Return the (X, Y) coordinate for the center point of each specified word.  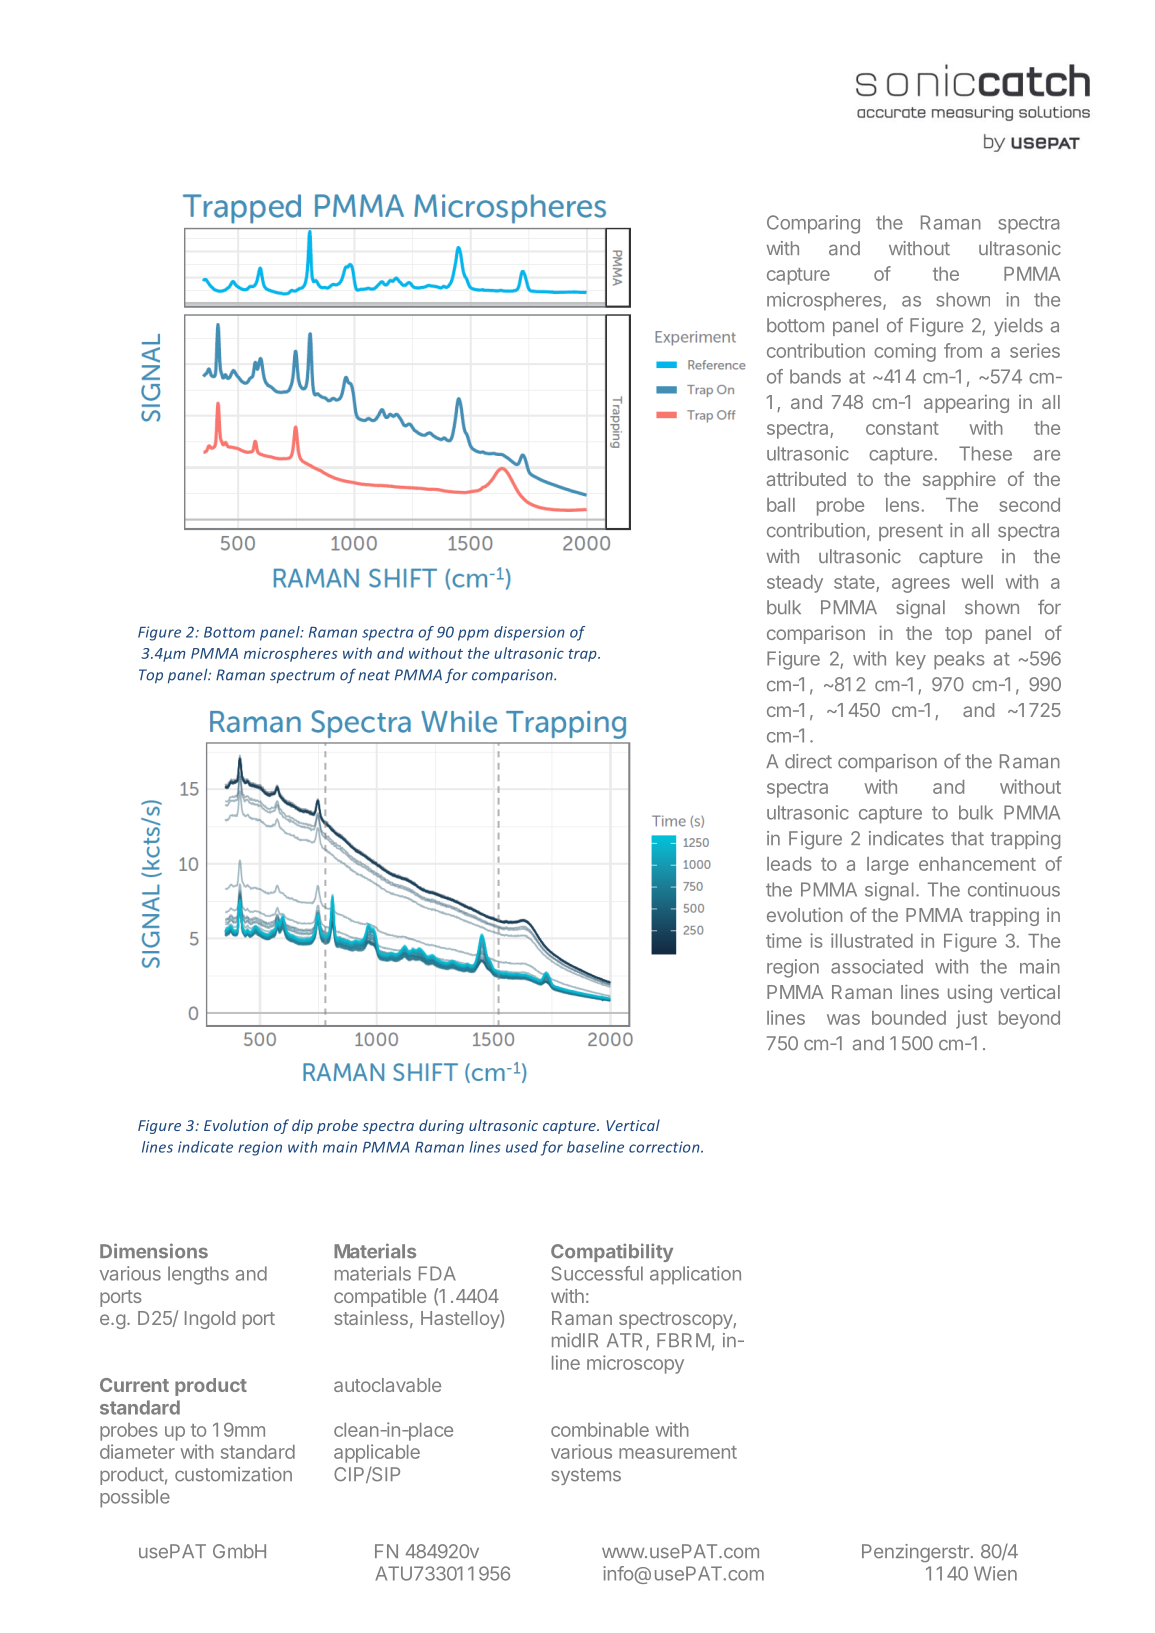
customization (233, 1474)
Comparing (813, 224)
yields (1018, 327)
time (784, 940)
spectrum (302, 676)
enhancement (977, 864)
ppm (473, 635)
